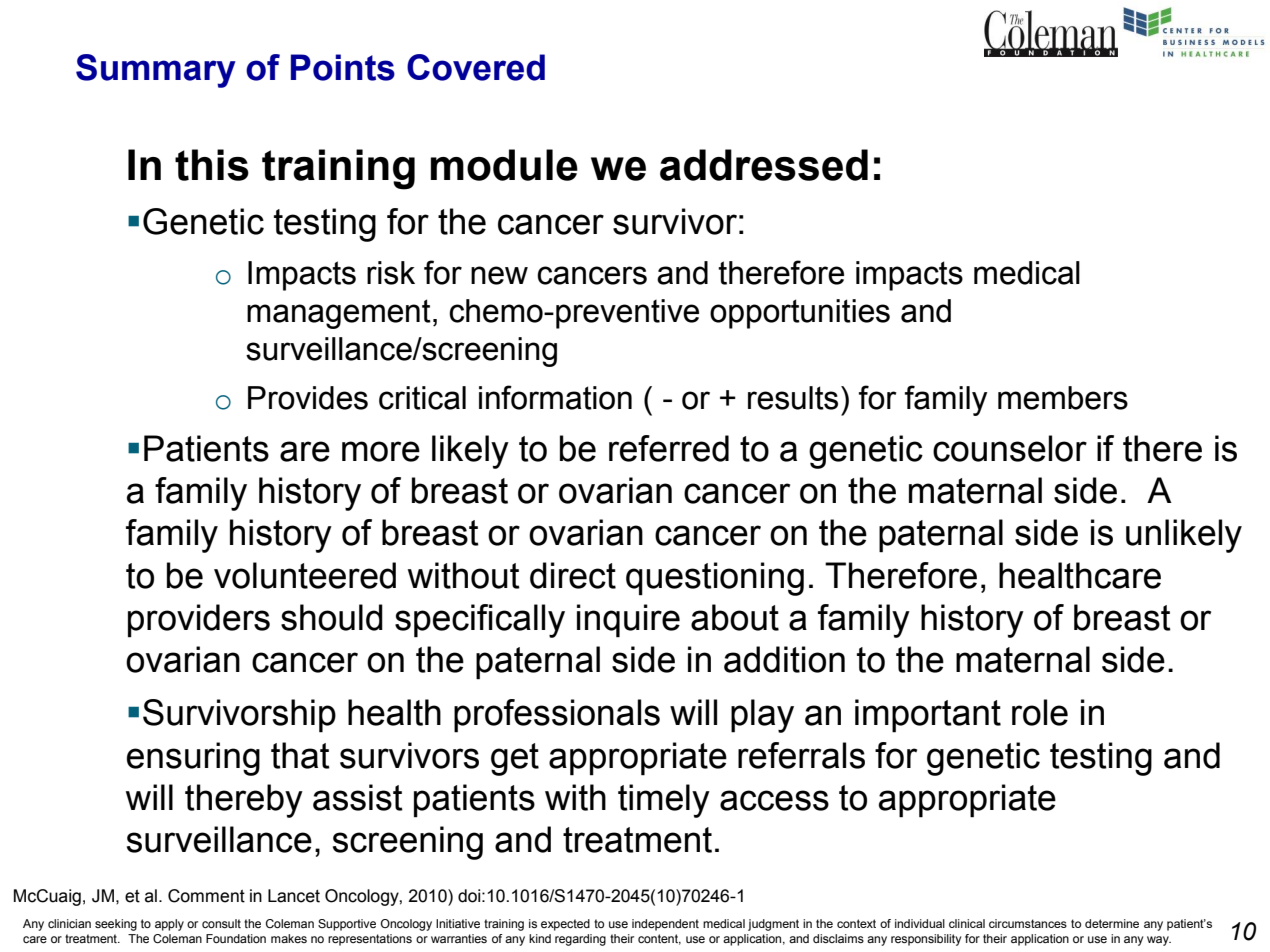 The height and width of the screenshot is (952, 1270). I want to click on Provides, so click(308, 398).
